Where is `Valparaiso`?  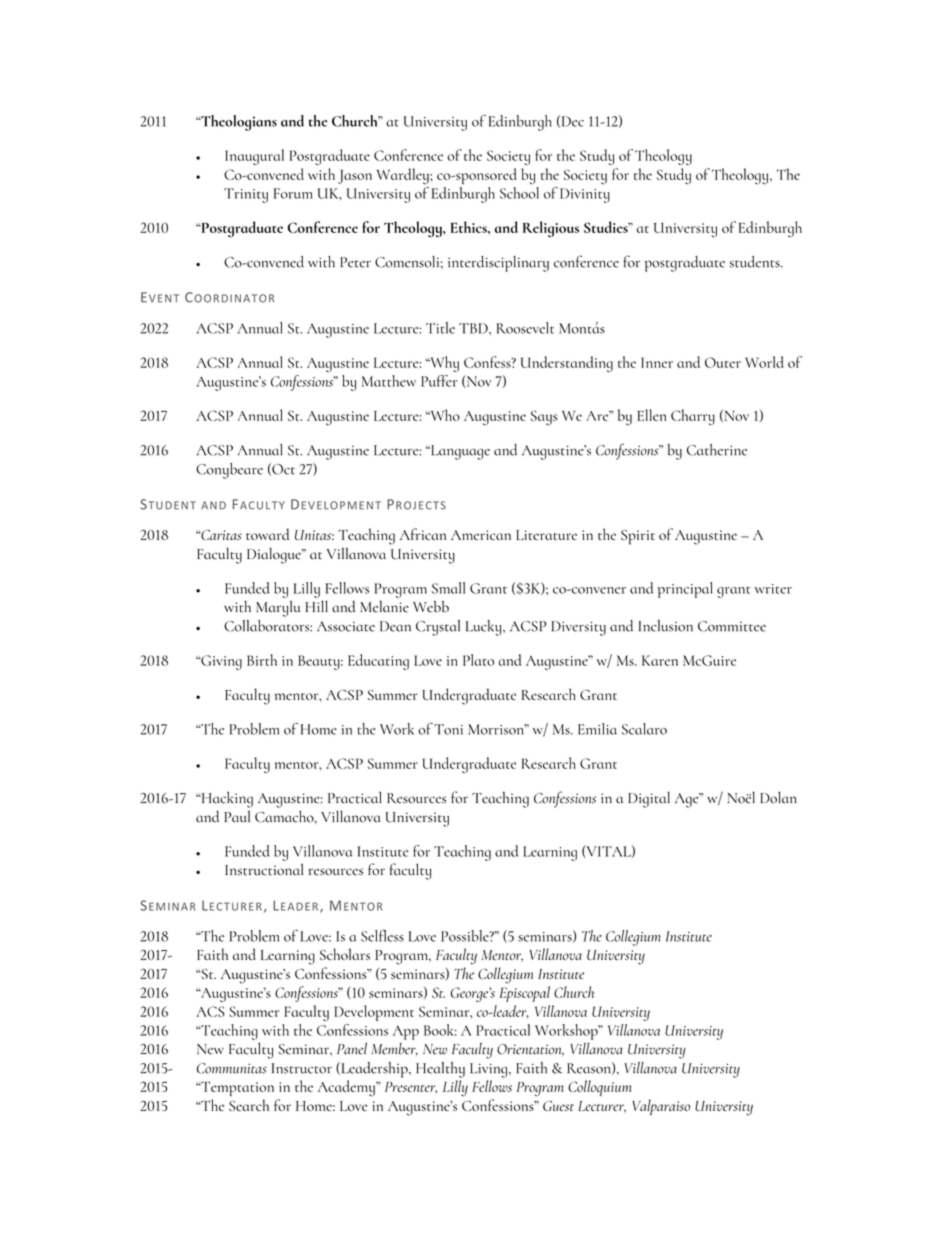 Valparaiso is located at coordinates (661, 1107).
